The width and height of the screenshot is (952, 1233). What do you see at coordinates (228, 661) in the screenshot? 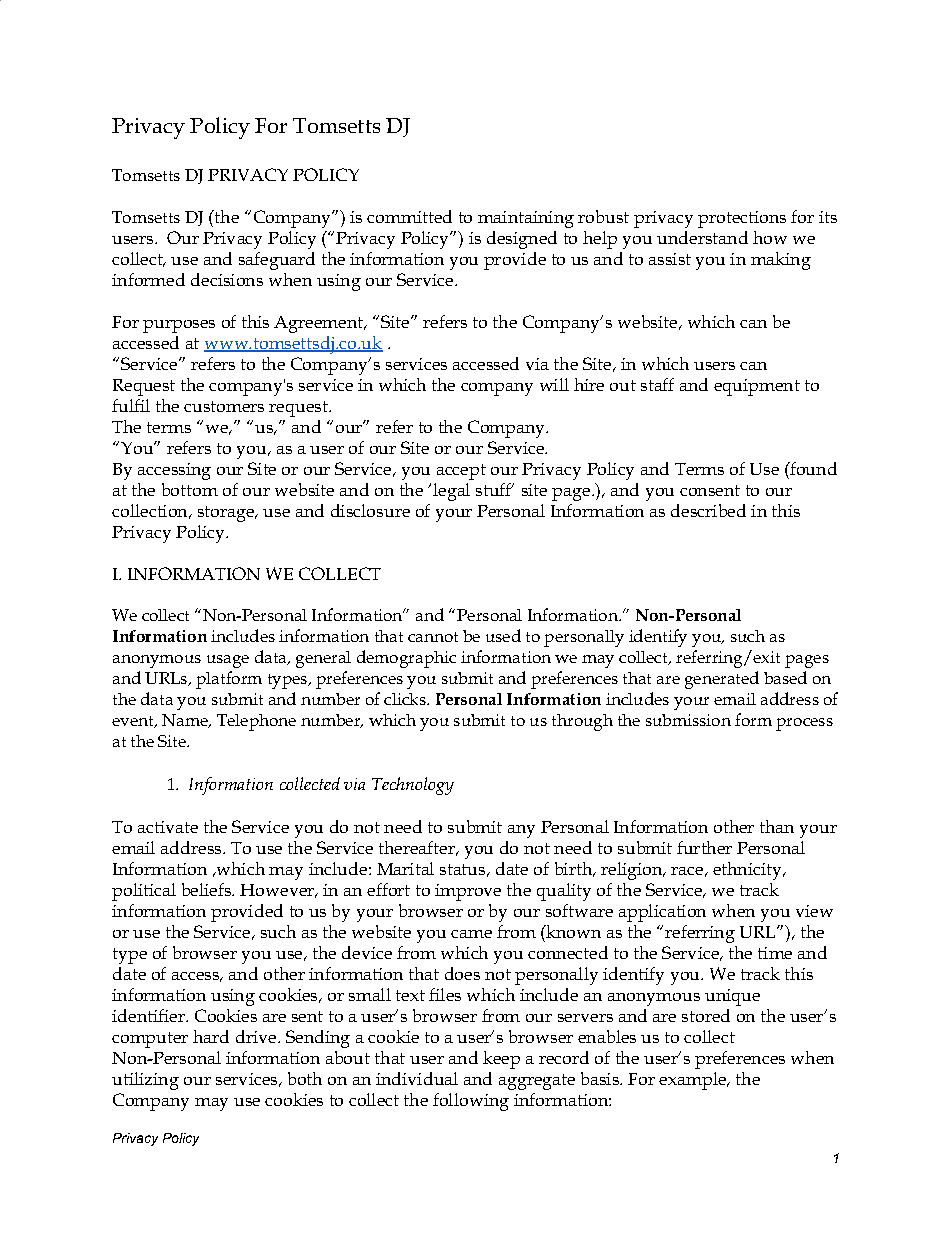
I see `usage` at bounding box center [228, 661].
